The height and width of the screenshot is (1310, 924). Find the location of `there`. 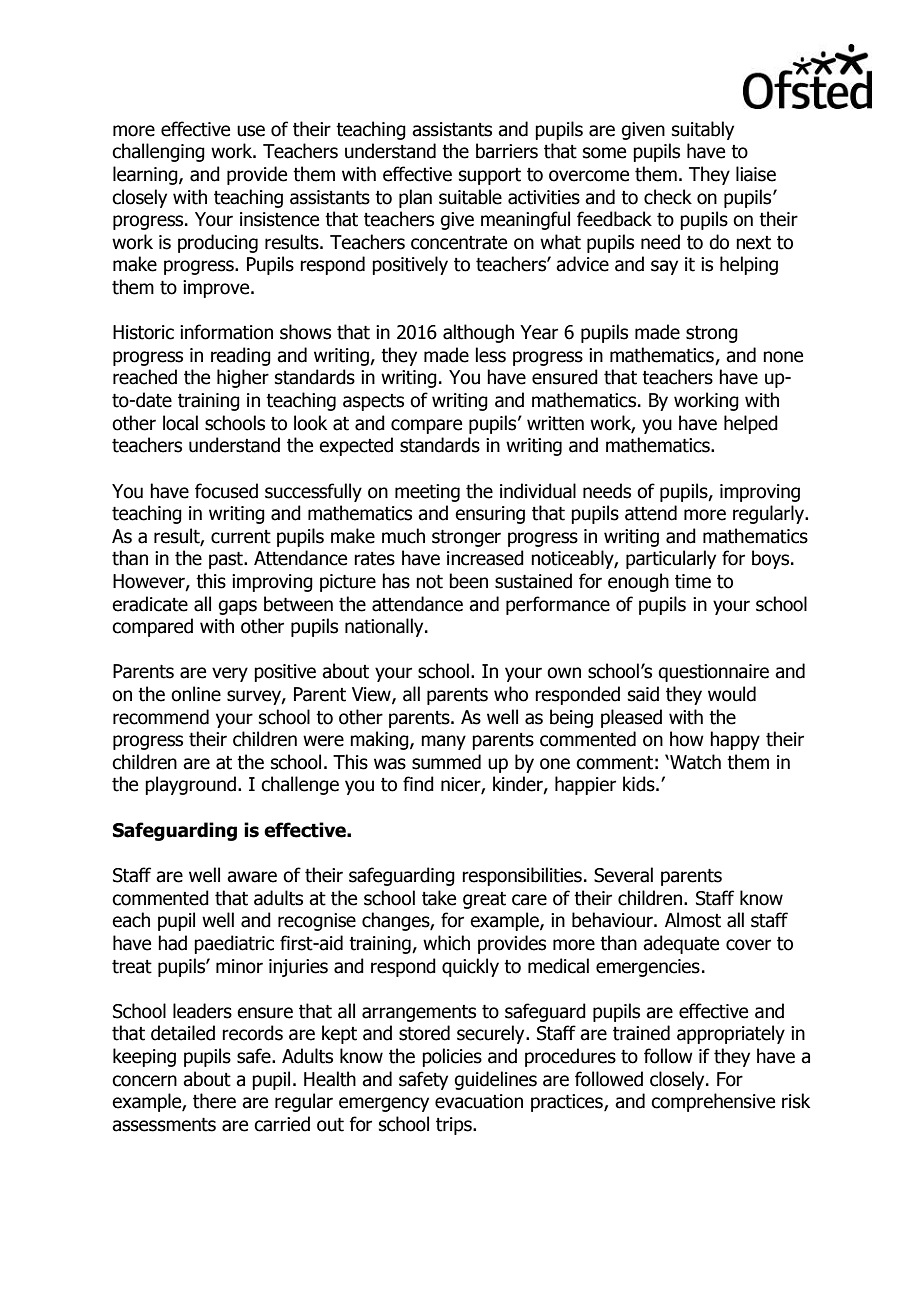

there is located at coordinates (214, 1101).
